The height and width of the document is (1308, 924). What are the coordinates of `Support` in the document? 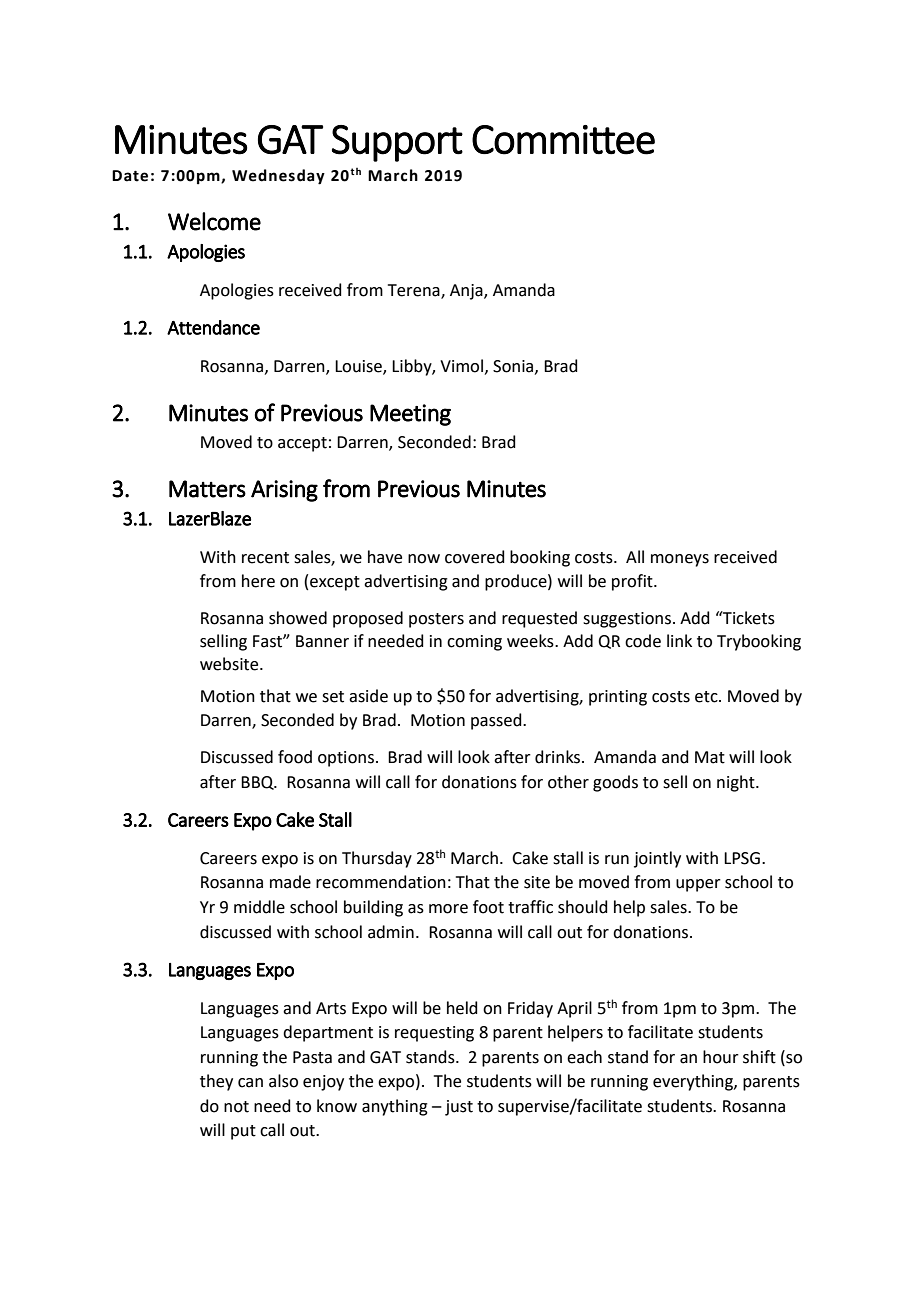 It's located at (397, 143).
